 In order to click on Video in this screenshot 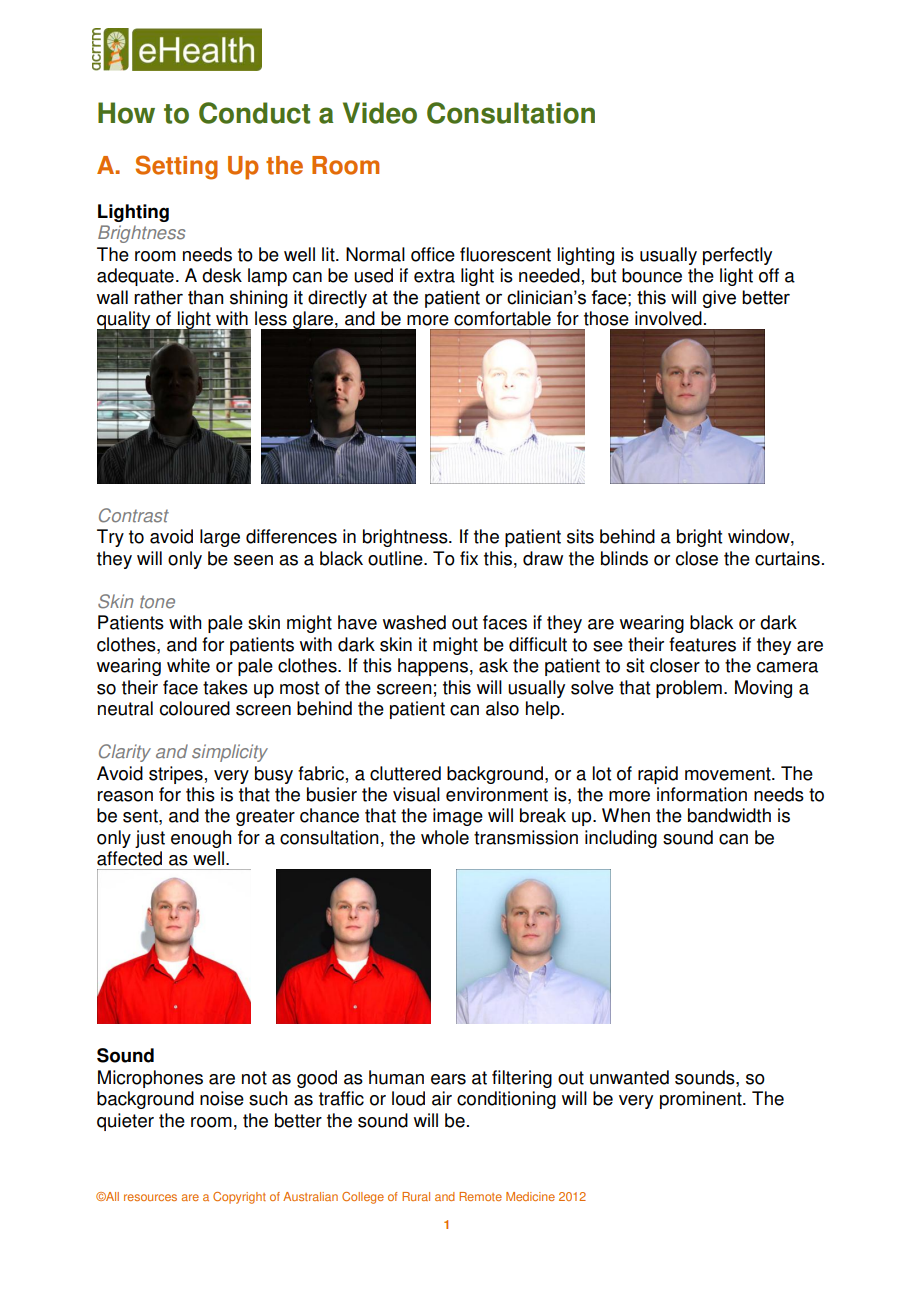, I will do `click(380, 113)`.
